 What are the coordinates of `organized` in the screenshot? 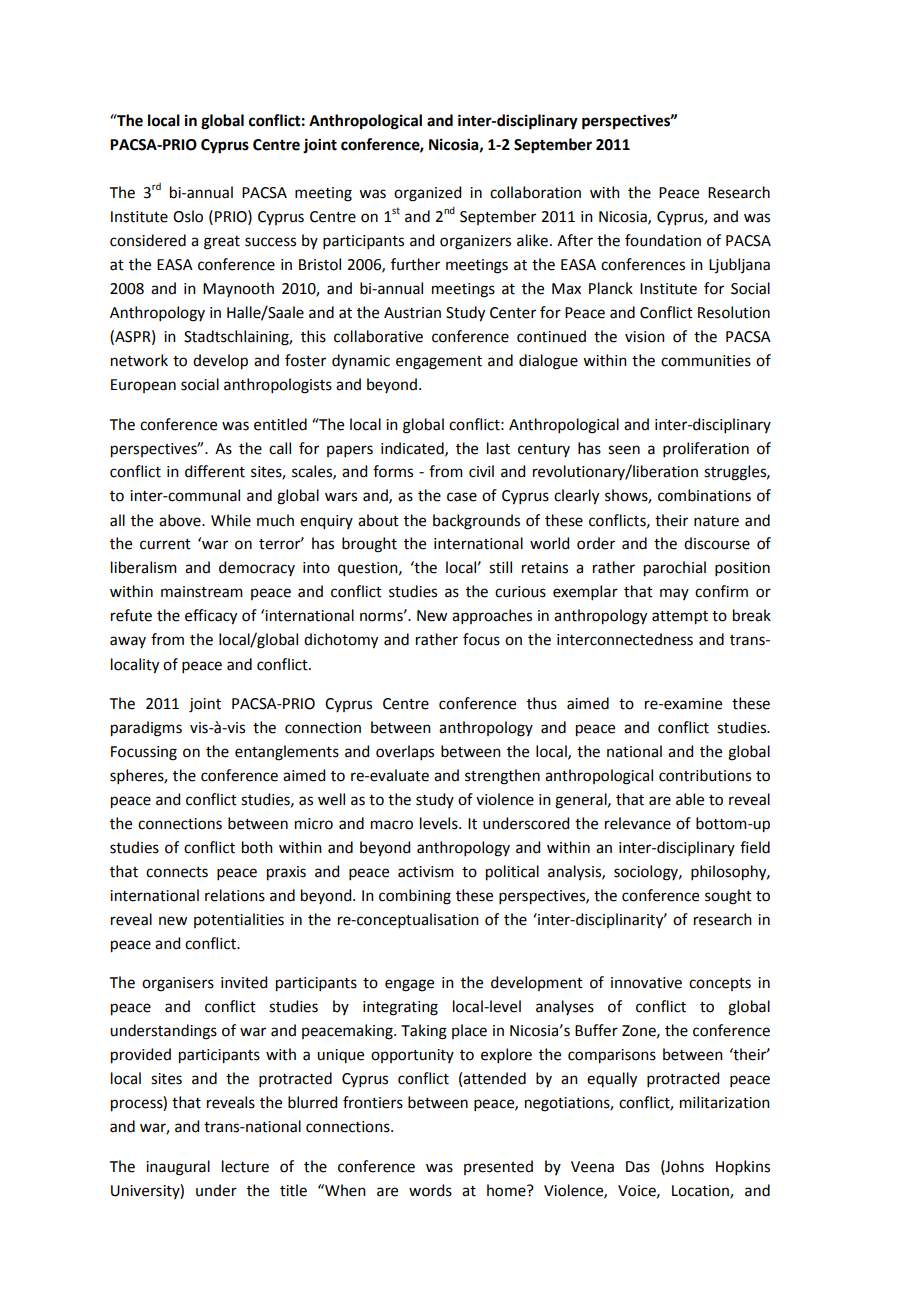 It's located at (427, 194).
